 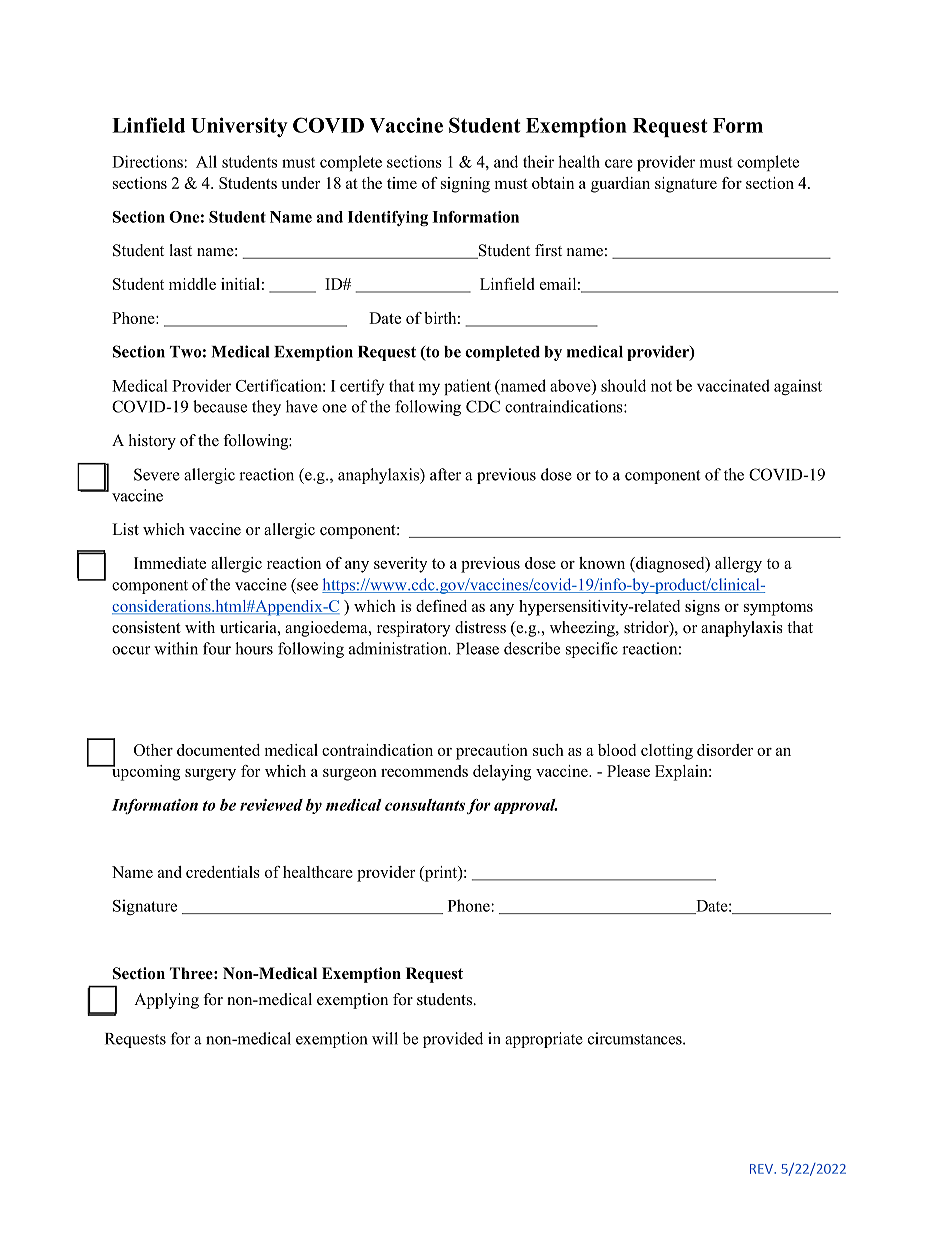 I want to click on University, so click(x=239, y=127).
